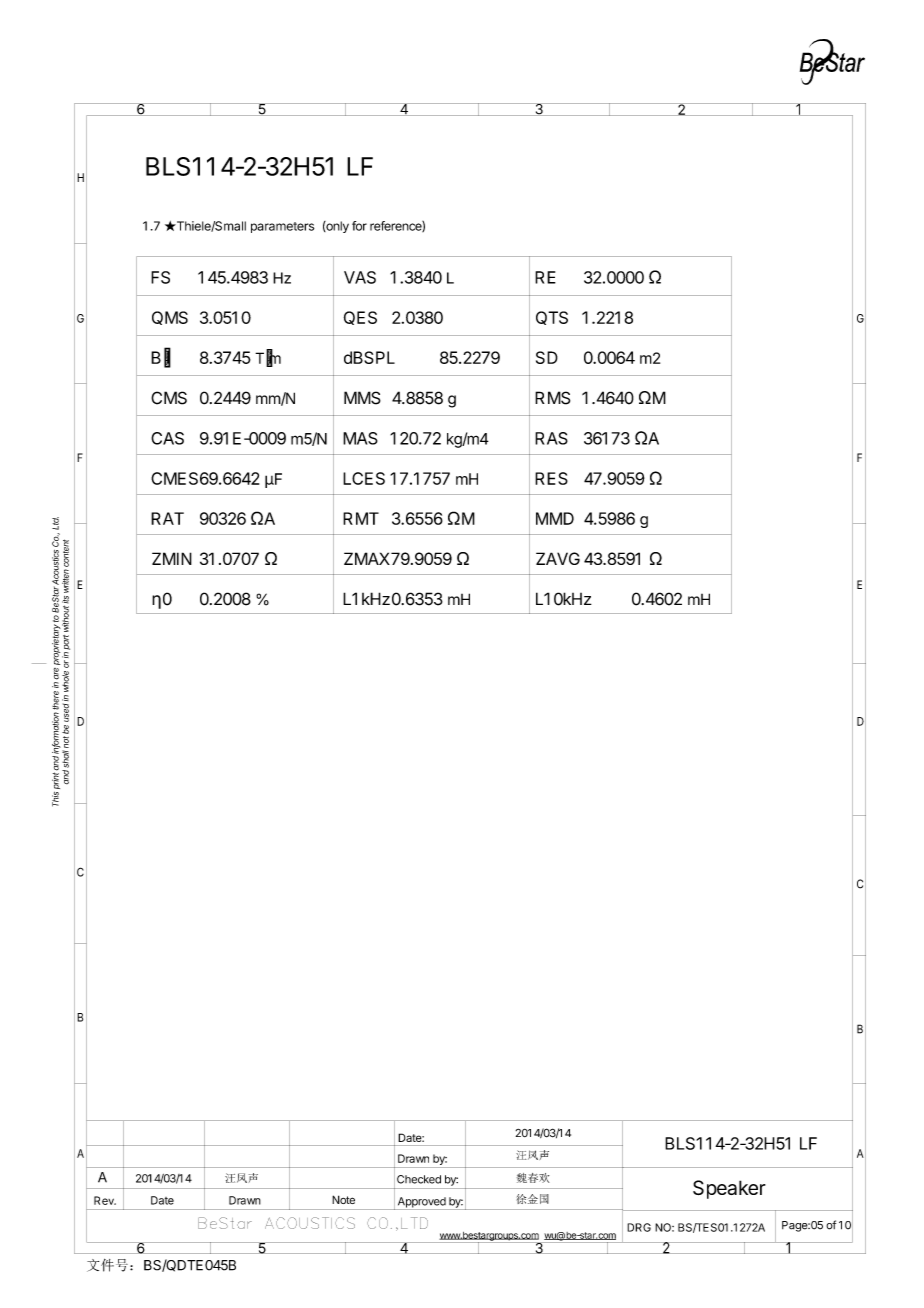 Image resolution: width=924 pixels, height=1308 pixels. Describe the element at coordinates (361, 518) in the document. I see `RMT` at that location.
